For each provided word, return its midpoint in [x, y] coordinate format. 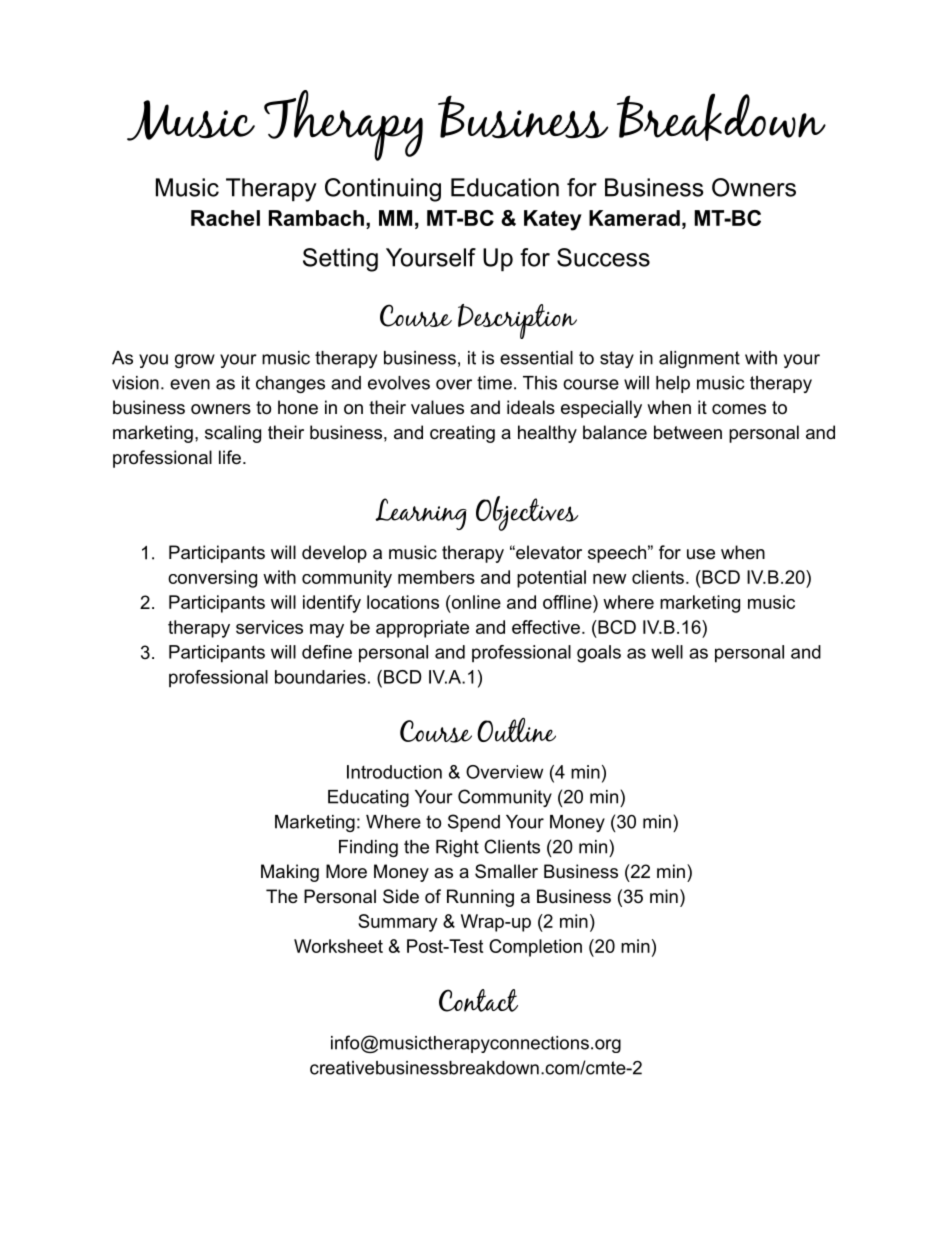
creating [462, 434]
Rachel [225, 218]
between [688, 432]
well [667, 652]
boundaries [320, 677]
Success [603, 257]
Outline [516, 729]
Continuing [383, 190]
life [230, 457]
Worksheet [338, 946]
